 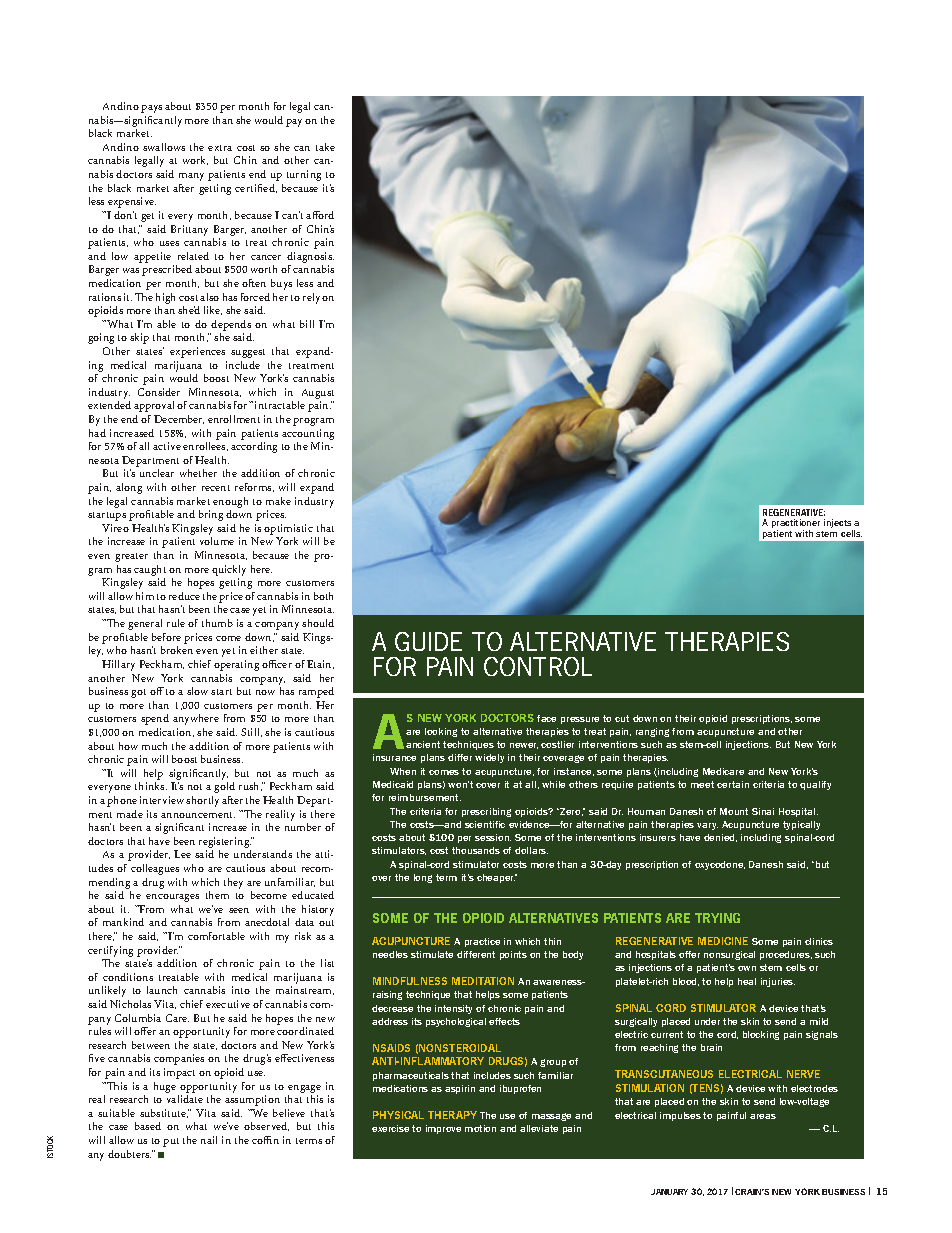 I want to click on turning, so click(x=304, y=175).
